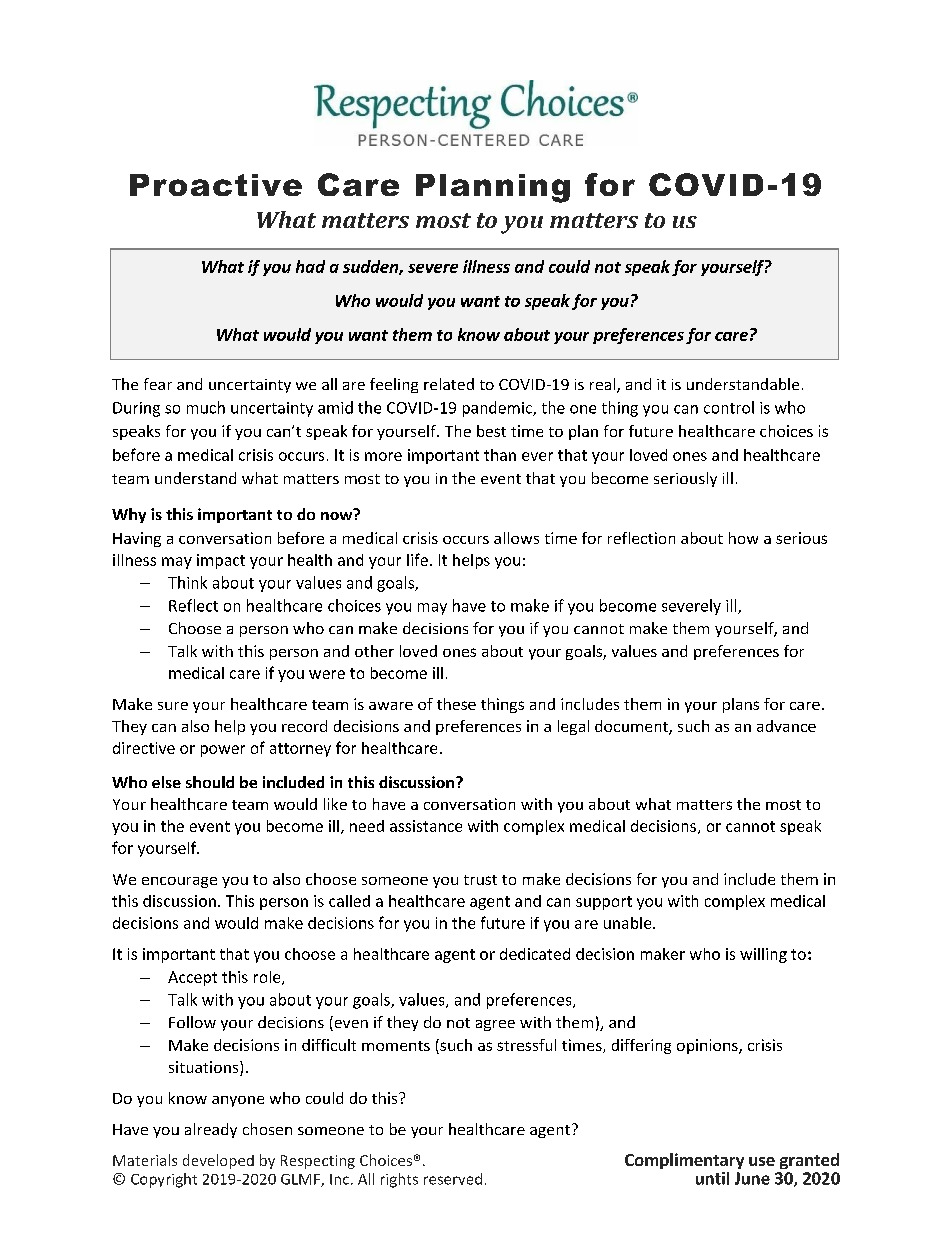 Image resolution: width=952 pixels, height=1233 pixels. What do you see at coordinates (480, 880) in the document?
I see `trust` at bounding box center [480, 880].
